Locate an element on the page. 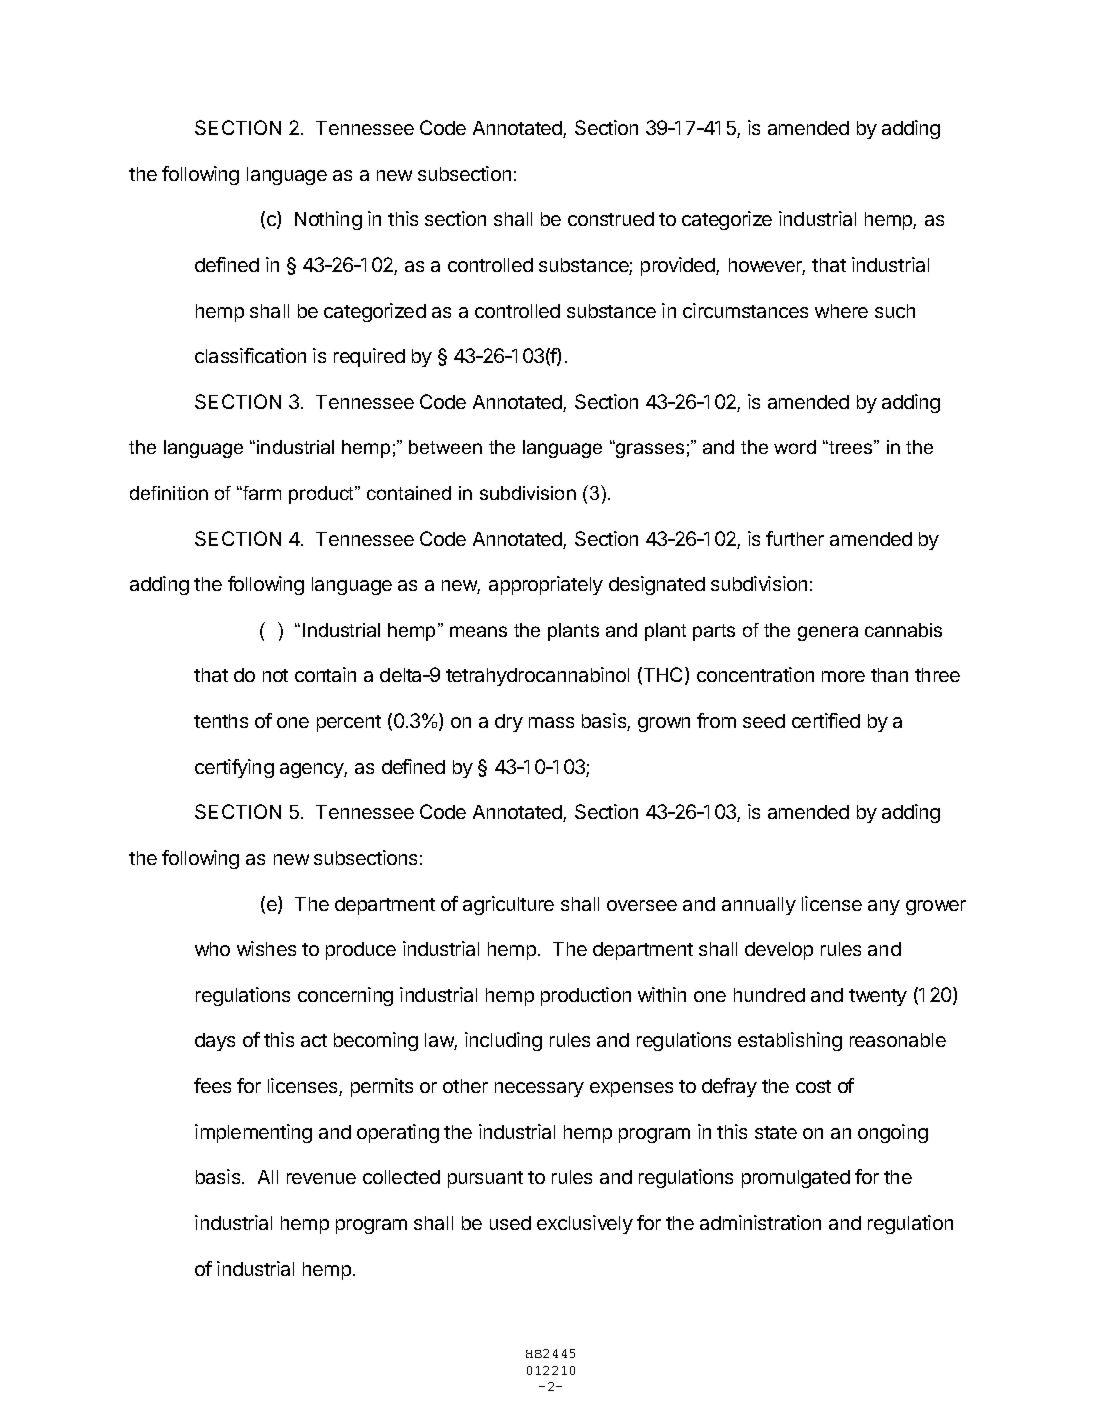 Image resolution: width=1103 pixels, height=1428 pixels. tenths is located at coordinates (221, 721).
